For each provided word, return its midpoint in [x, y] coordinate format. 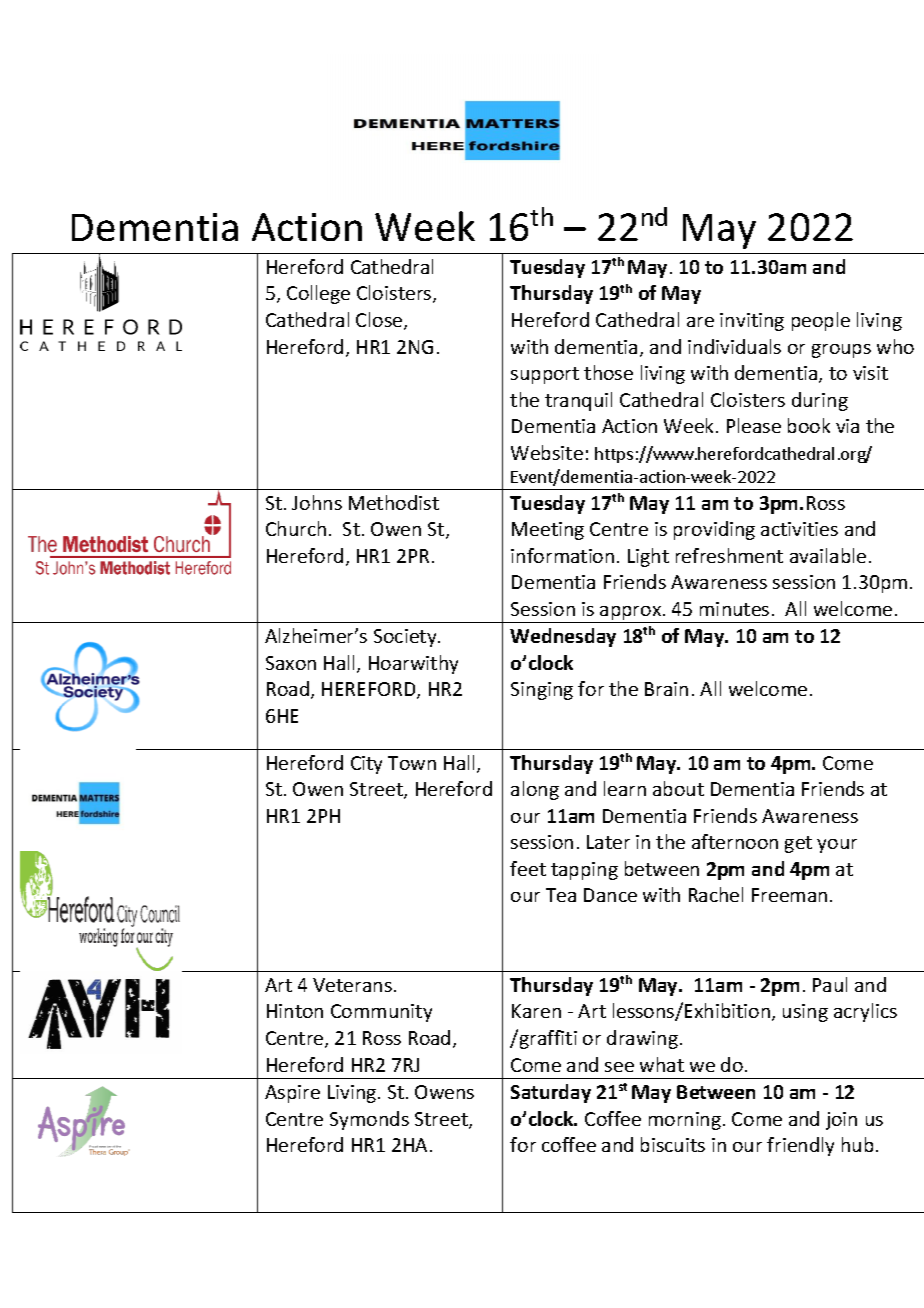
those [608, 372]
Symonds [369, 1120]
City [366, 765]
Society [406, 638]
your [837, 846]
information [562, 555]
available [828, 555]
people [821, 321]
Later [608, 842]
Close [380, 321]
